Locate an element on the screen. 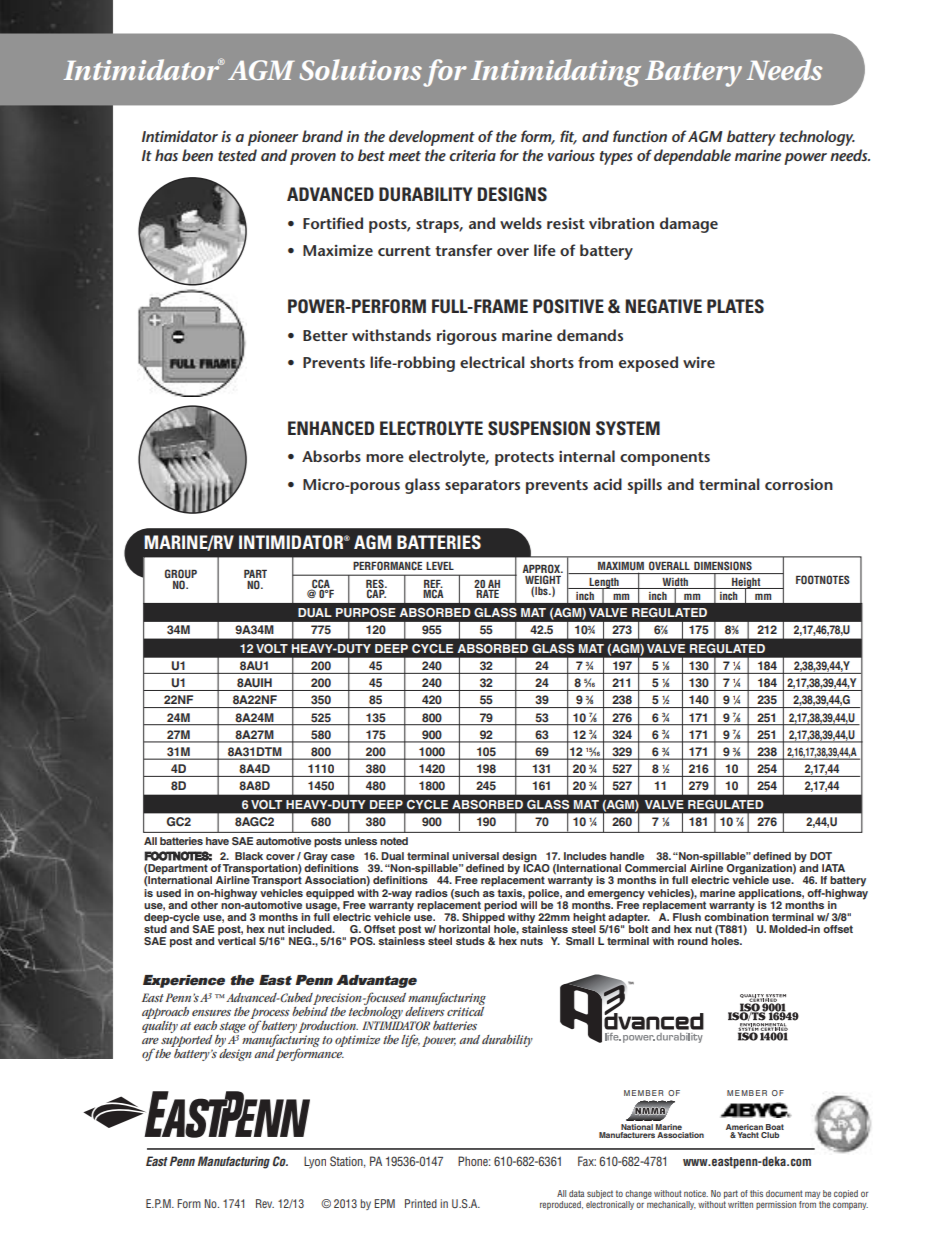 Image resolution: width=952 pixels, height=1233 pixels. pioneer is located at coordinates (273, 138).
